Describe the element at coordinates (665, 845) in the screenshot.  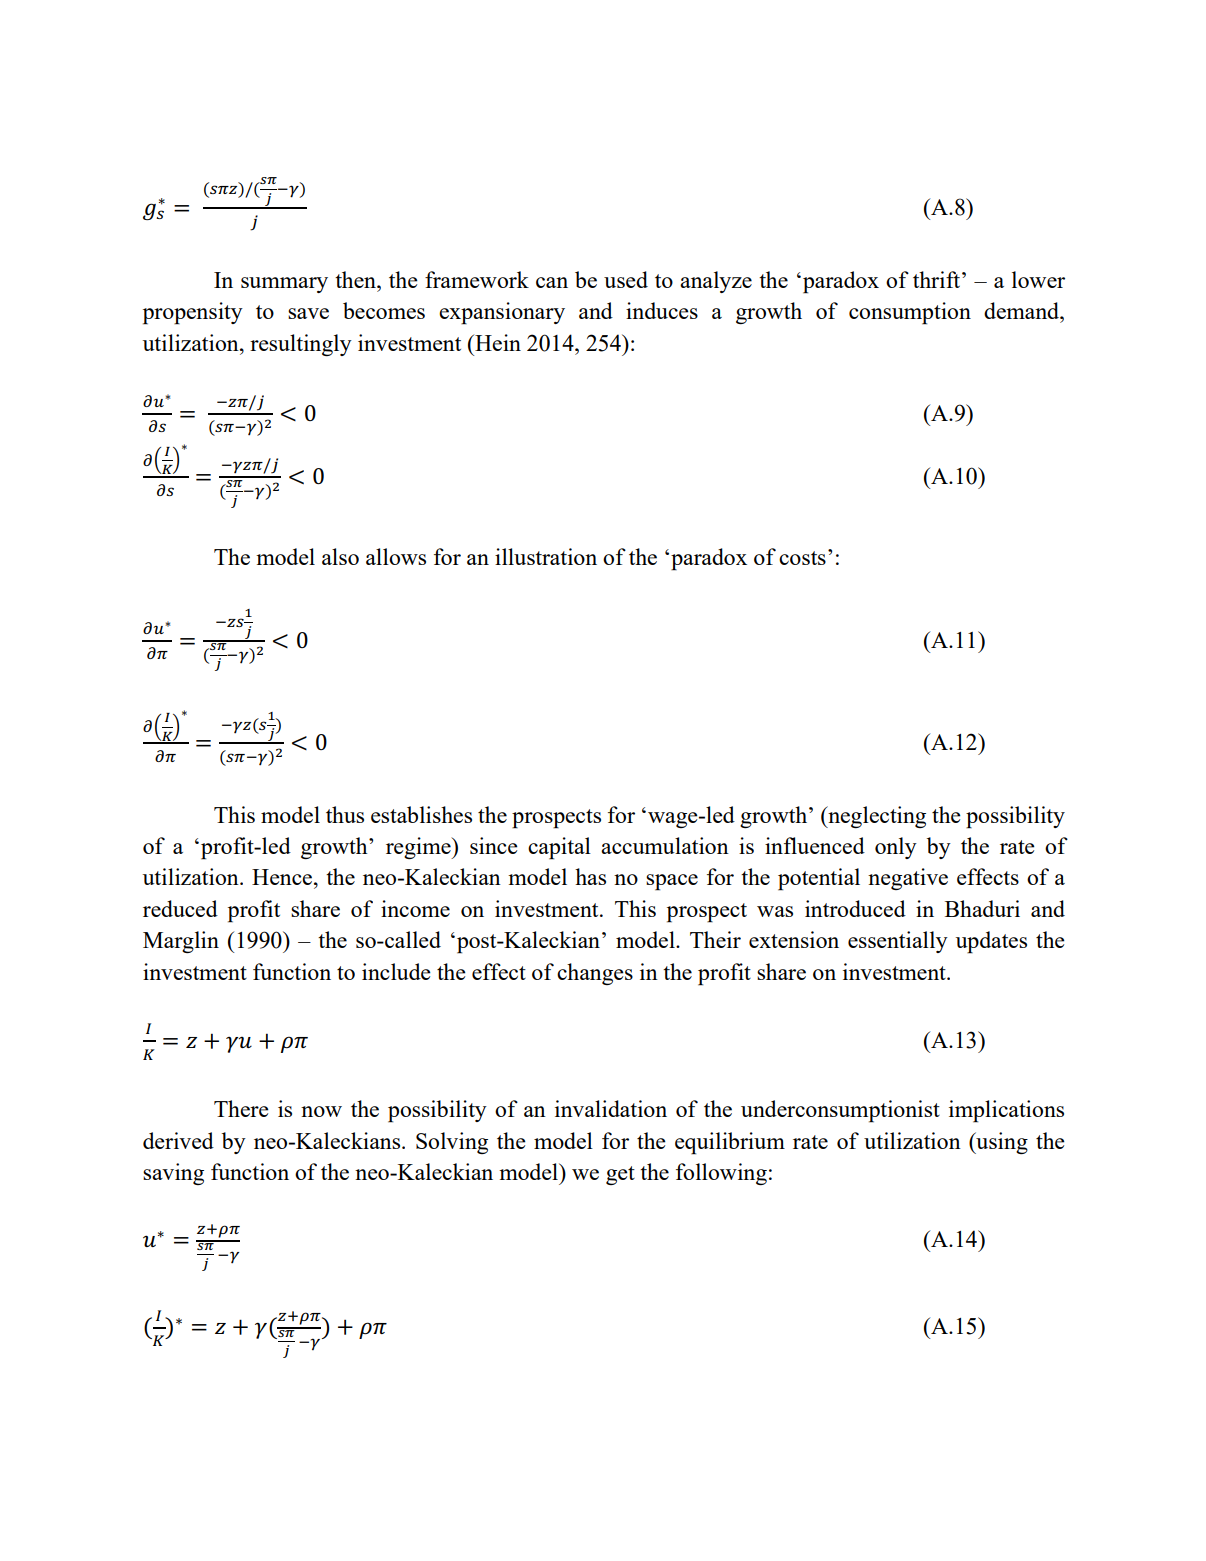
I see `accumulation` at that location.
